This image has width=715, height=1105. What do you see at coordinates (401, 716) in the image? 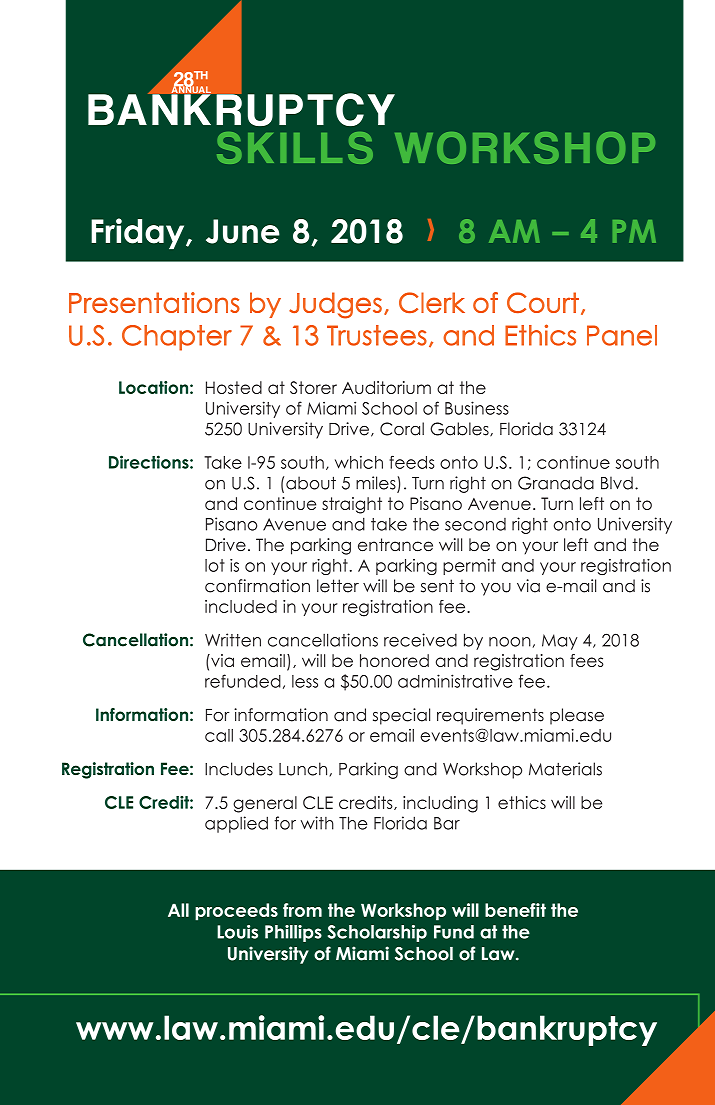
I see `special` at bounding box center [401, 716].
